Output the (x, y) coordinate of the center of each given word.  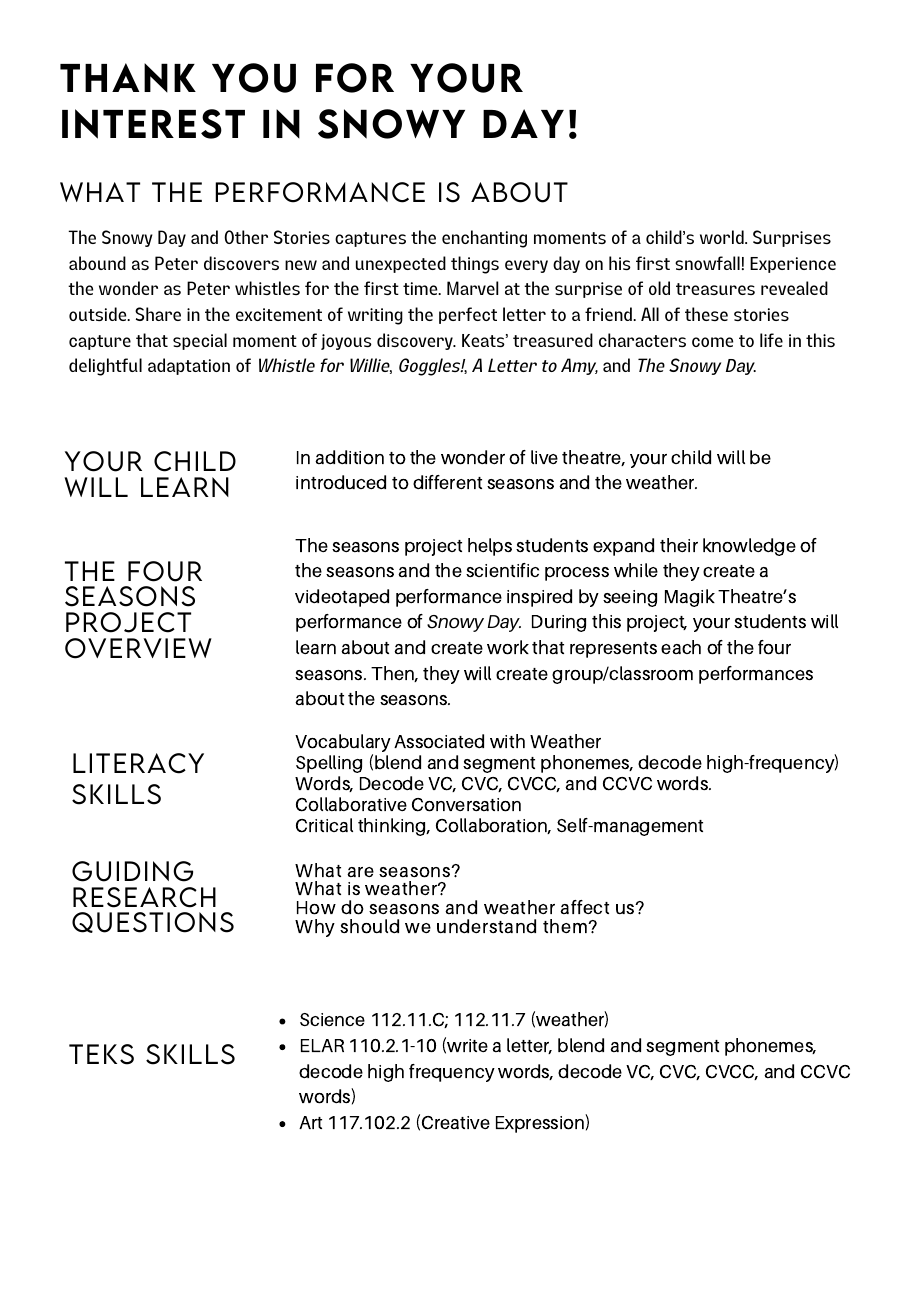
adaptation (189, 366)
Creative (456, 1123)
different (447, 482)
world (723, 237)
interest (153, 124)
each (681, 647)
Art (310, 1122)
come (712, 342)
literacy (138, 763)
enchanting (484, 239)
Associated (439, 741)
